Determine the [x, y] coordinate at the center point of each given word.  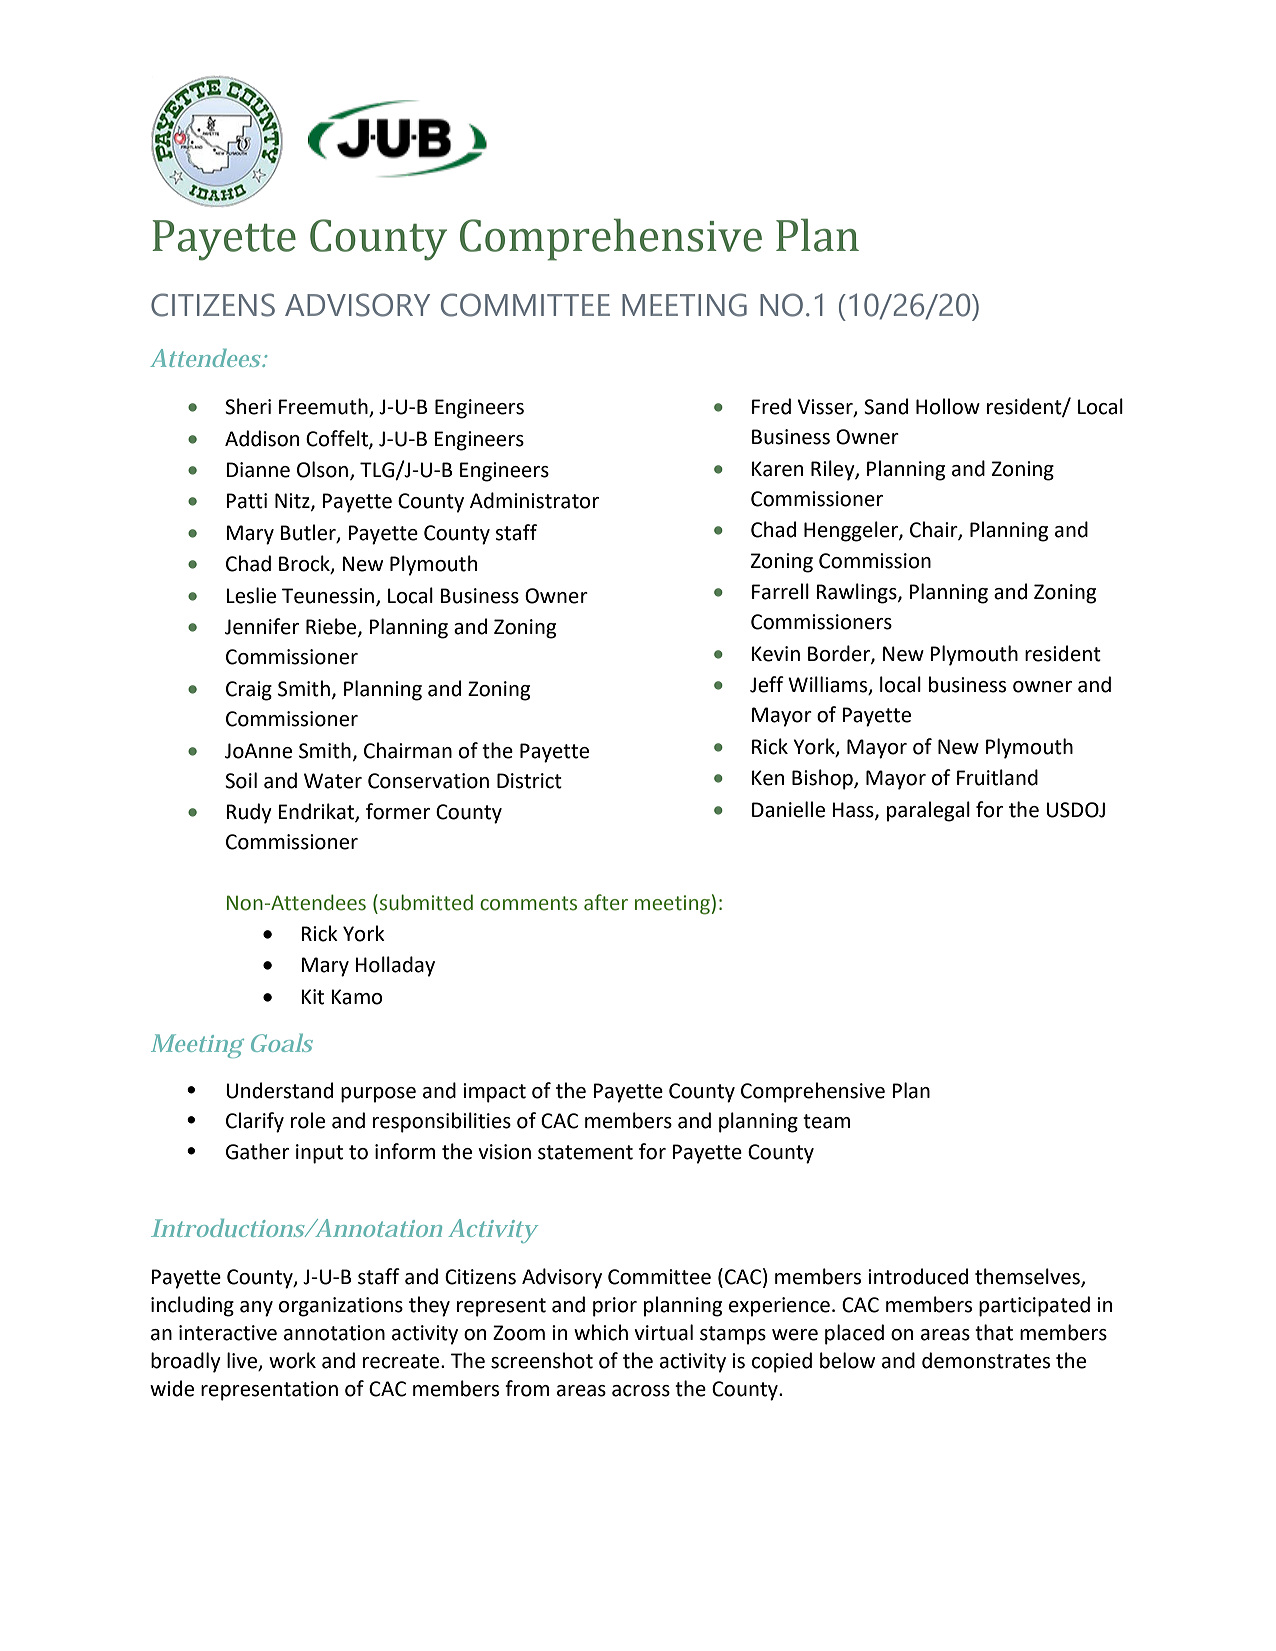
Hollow [948, 406]
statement [585, 1152]
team [826, 1121]
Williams [829, 685]
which [601, 1332]
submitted [426, 902]
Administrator [534, 500]
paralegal [928, 811]
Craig [249, 691]
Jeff [767, 684]
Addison [262, 438]
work [292, 1360]
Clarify [255, 1122]
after [606, 902]
